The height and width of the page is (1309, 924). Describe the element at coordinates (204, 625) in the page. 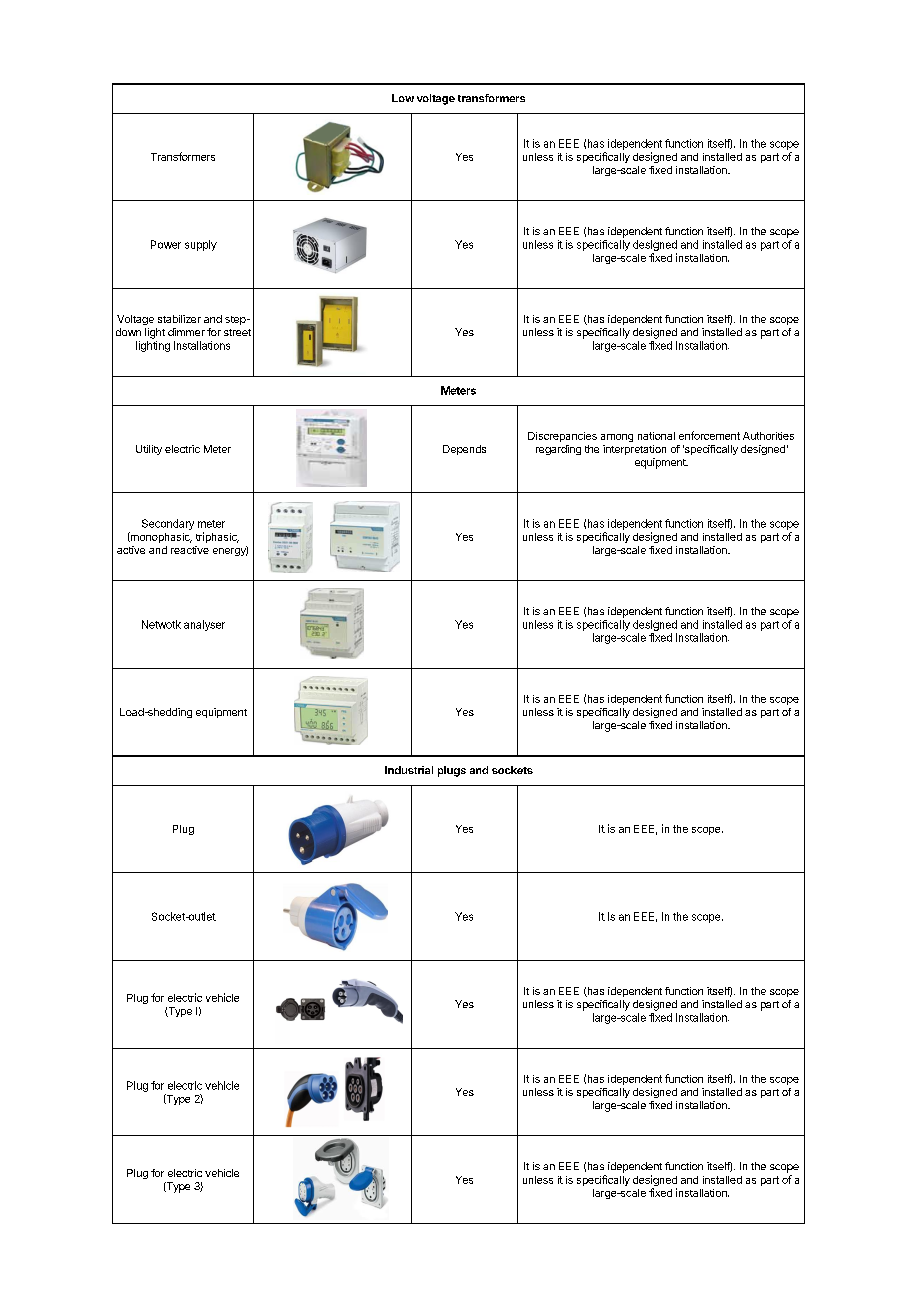

I see `analyser` at that location.
